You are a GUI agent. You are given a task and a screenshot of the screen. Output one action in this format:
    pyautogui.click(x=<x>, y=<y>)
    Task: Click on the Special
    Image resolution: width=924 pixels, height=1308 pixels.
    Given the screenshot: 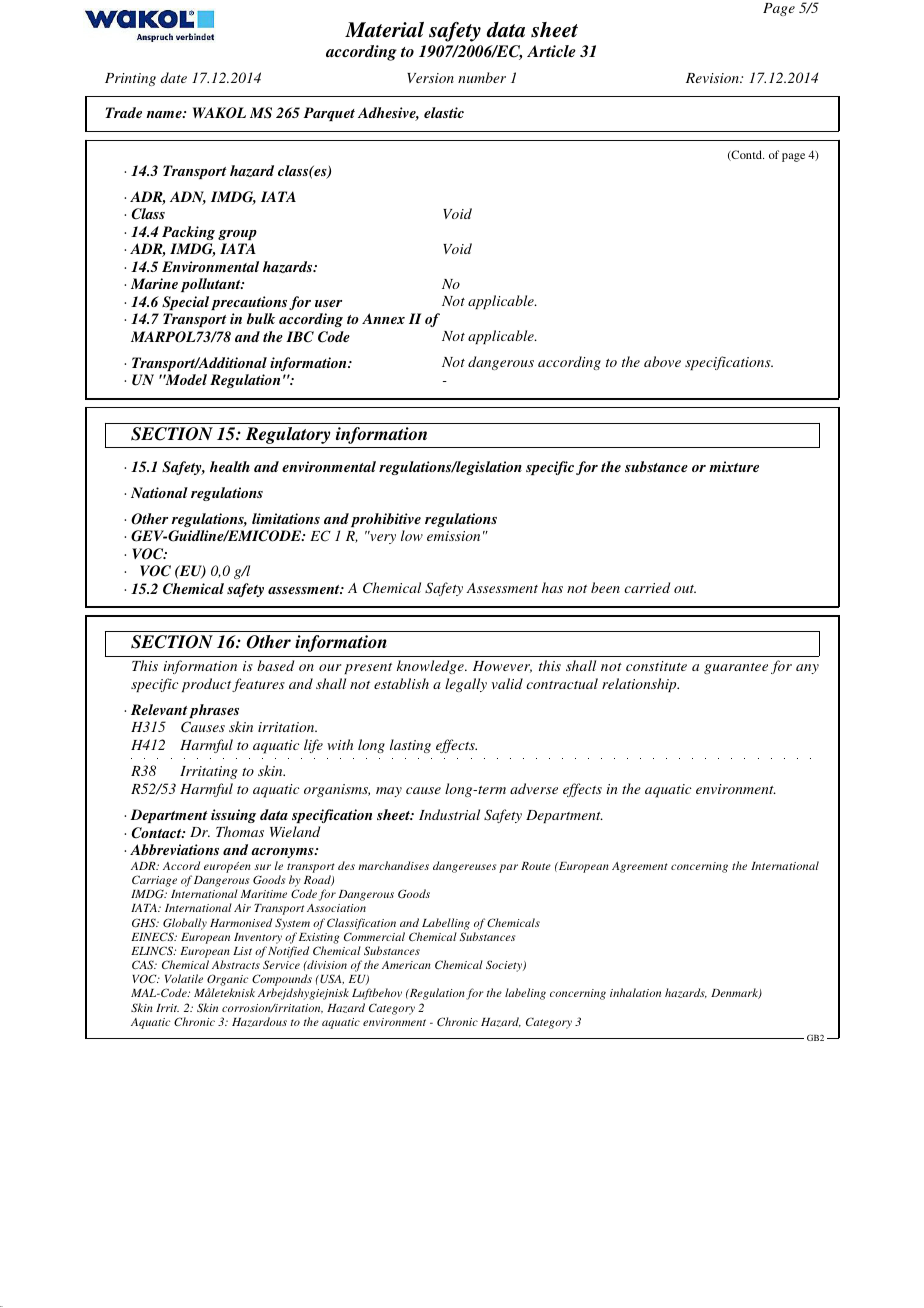 What is the action you would take?
    pyautogui.click(x=185, y=303)
